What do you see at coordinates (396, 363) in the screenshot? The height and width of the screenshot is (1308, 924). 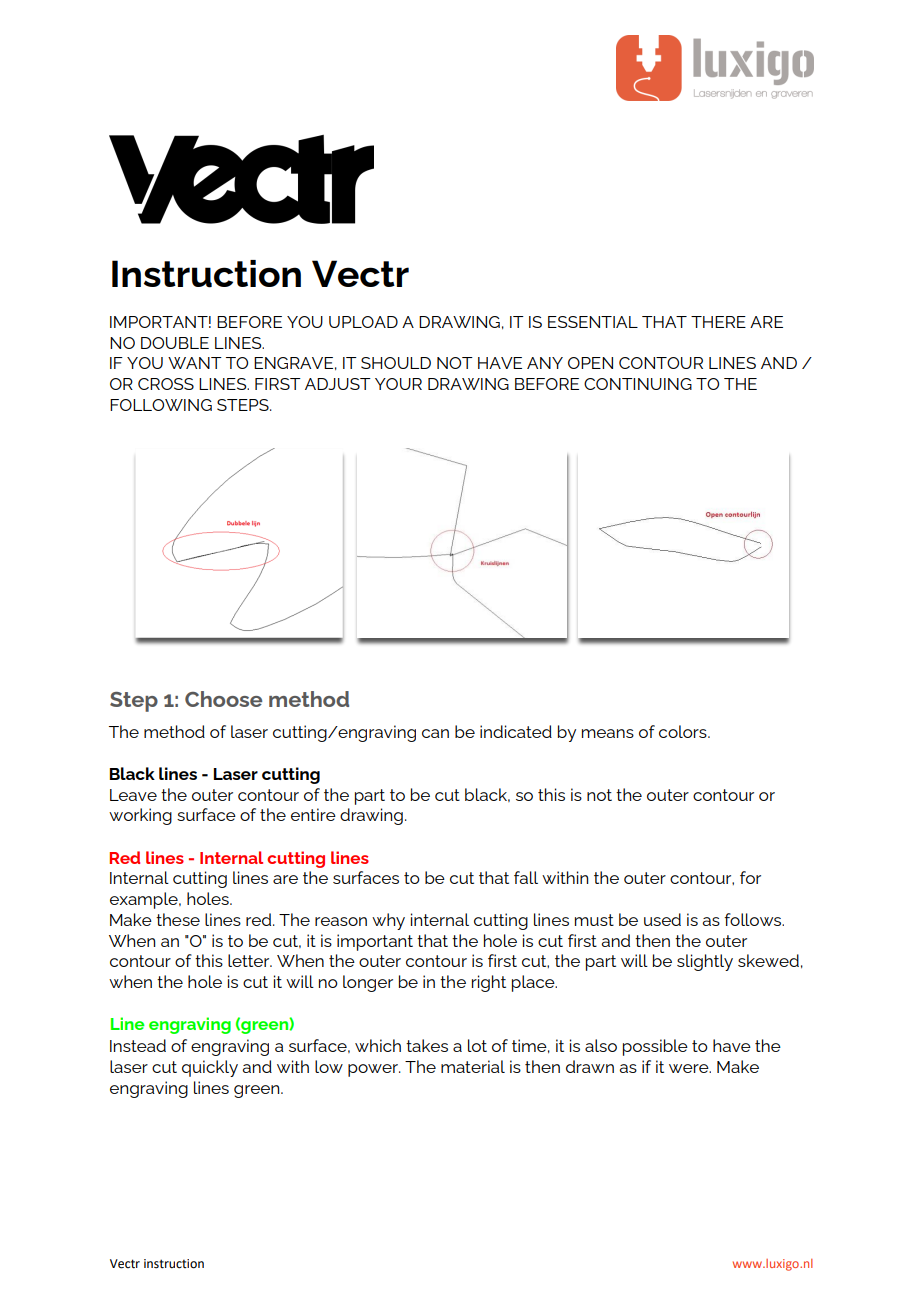 I see `SHOULD` at bounding box center [396, 363].
